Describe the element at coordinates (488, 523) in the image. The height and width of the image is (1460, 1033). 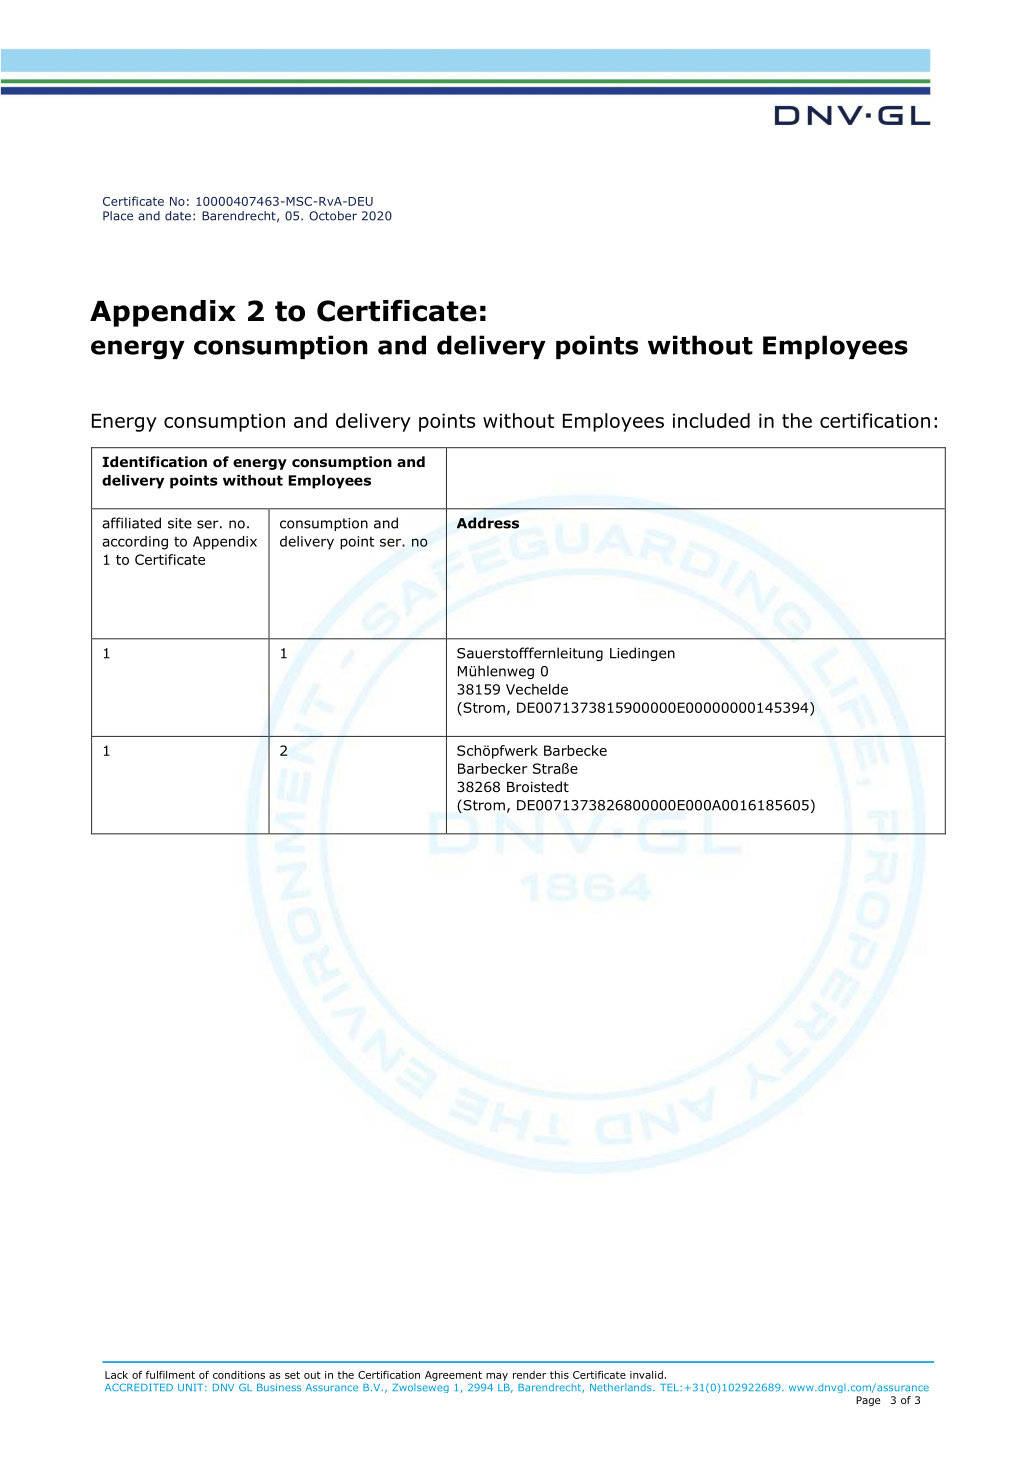
I see `Address` at that location.
